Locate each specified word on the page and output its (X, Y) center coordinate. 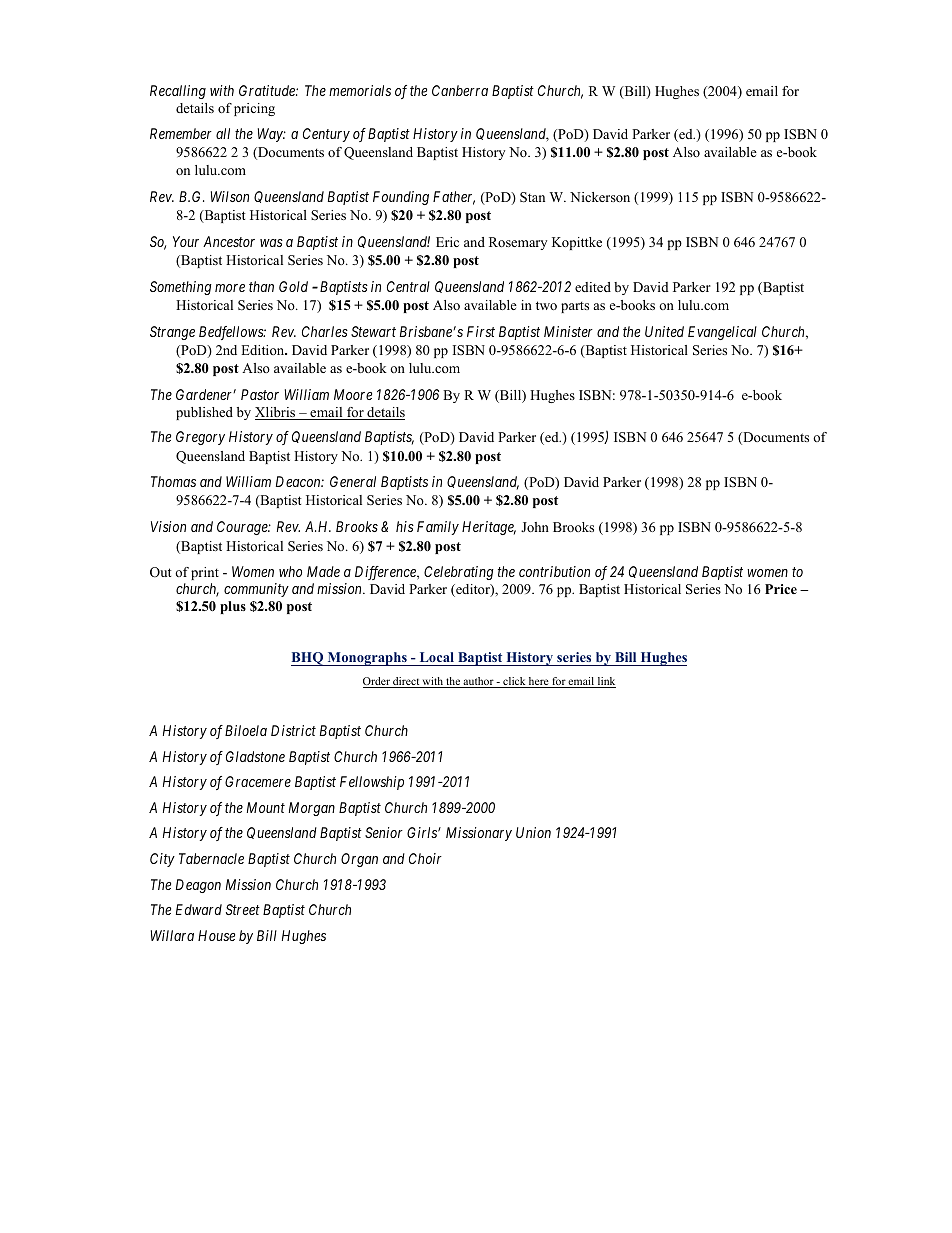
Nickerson (600, 197)
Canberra (460, 90)
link (605, 682)
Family (438, 528)
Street (243, 909)
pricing (254, 109)
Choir (425, 858)
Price (781, 589)
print (205, 575)
